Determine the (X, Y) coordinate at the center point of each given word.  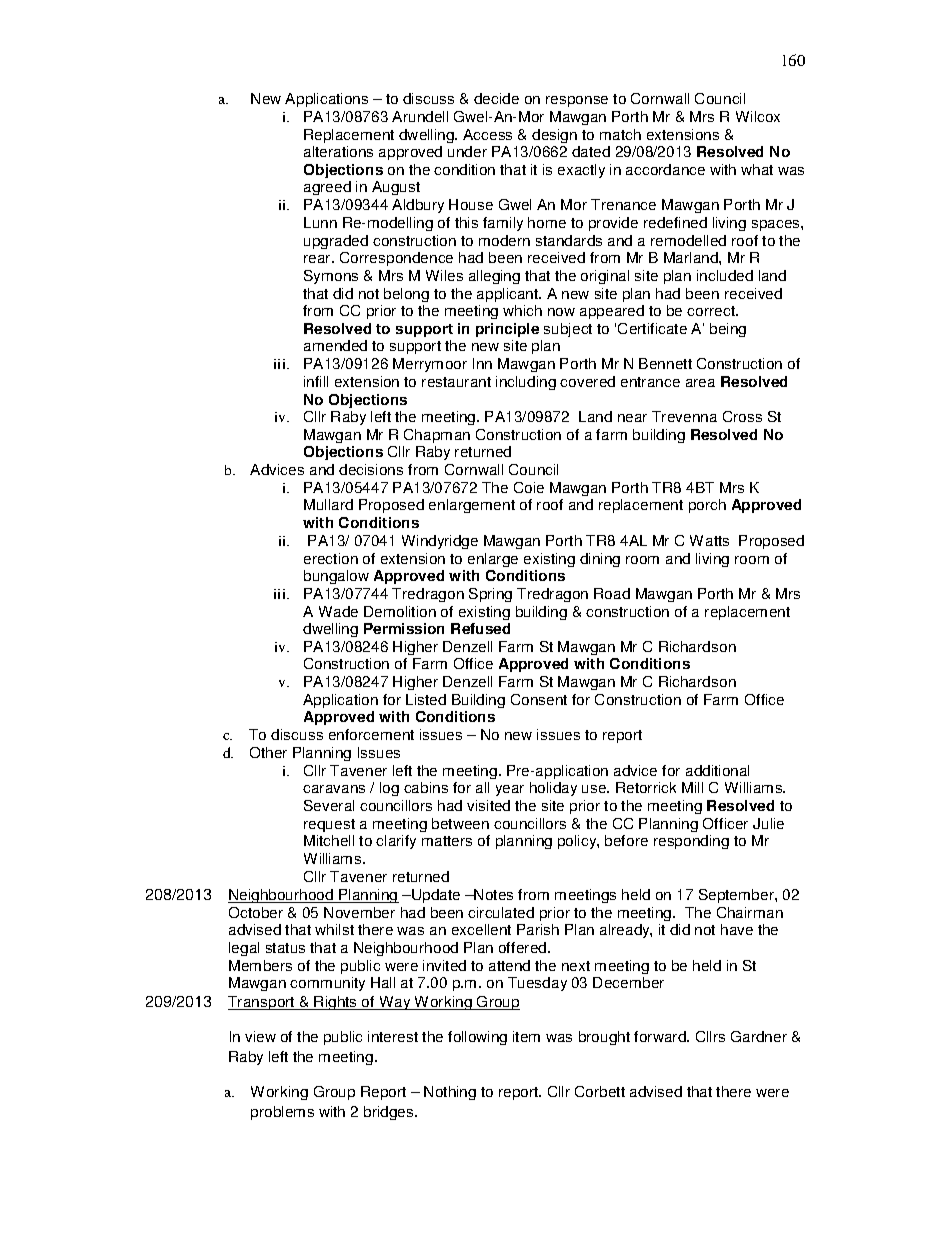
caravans (334, 789)
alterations (338, 151)
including (526, 383)
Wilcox (758, 116)
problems (282, 1113)
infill (316, 381)
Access (487, 134)
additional (717, 770)
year (510, 790)
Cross (742, 416)
